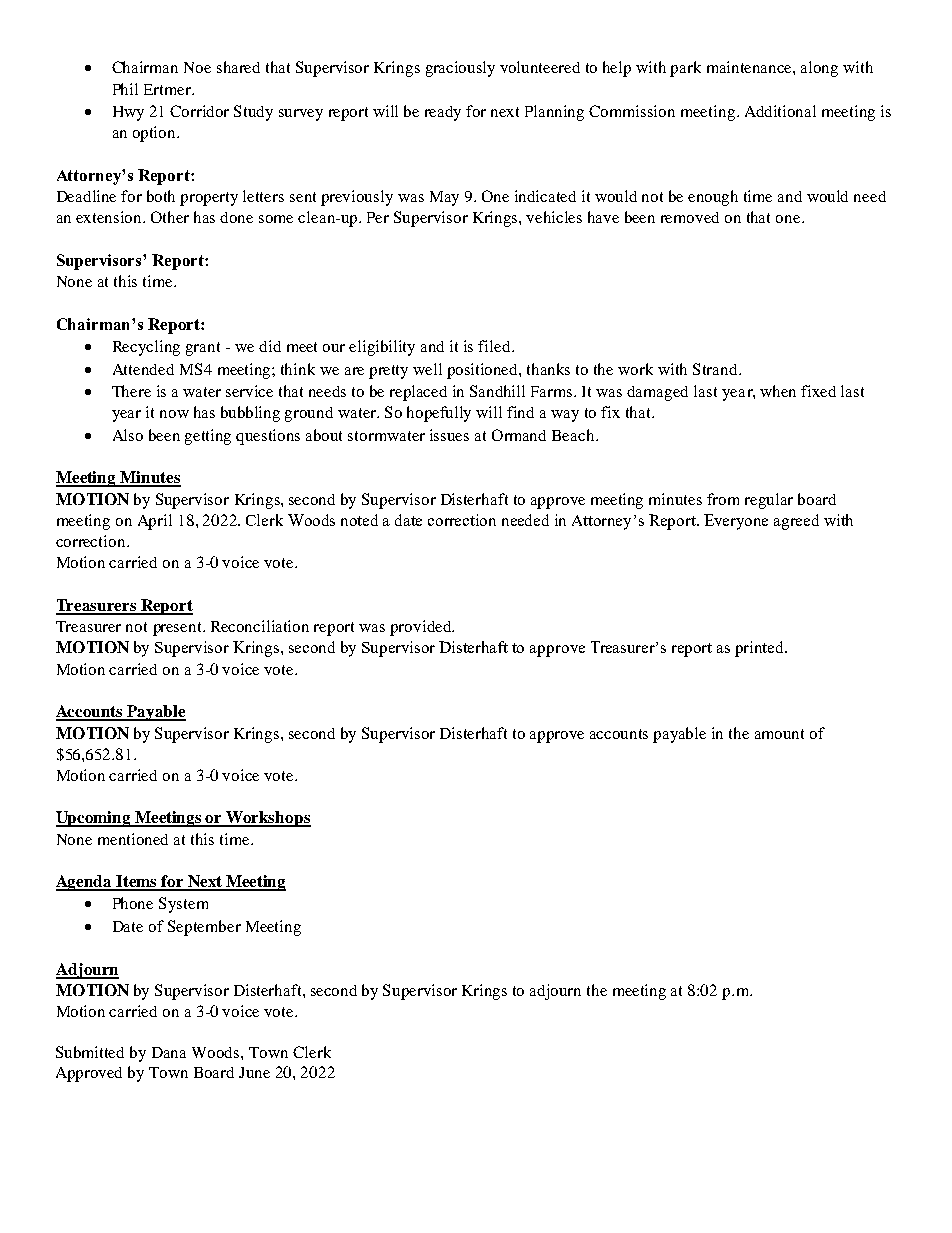  What do you see at coordinates (495, 346) in the page?
I see `filed` at bounding box center [495, 346].
